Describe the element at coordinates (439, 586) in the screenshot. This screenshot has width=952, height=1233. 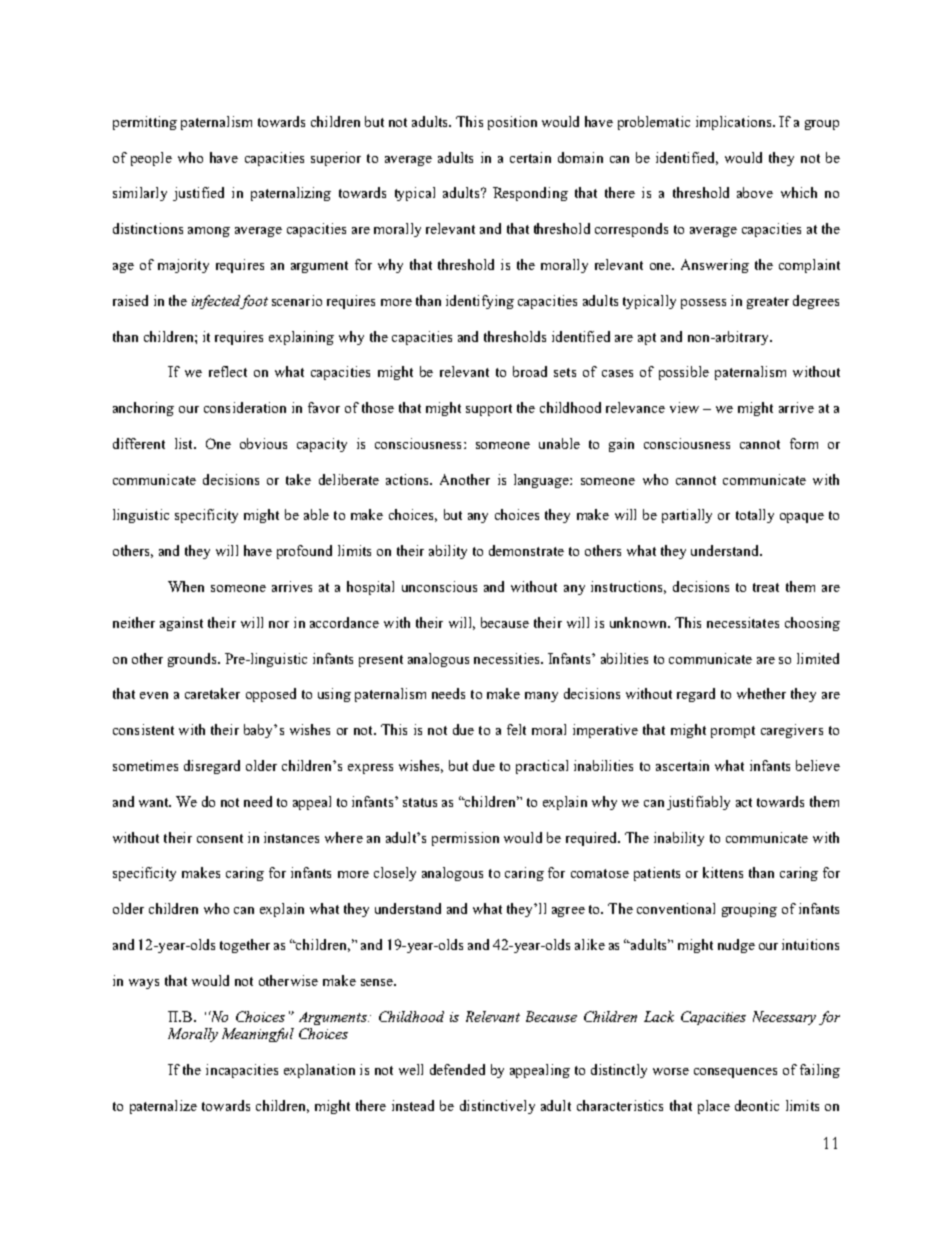
I see `unconscious` at that location.
